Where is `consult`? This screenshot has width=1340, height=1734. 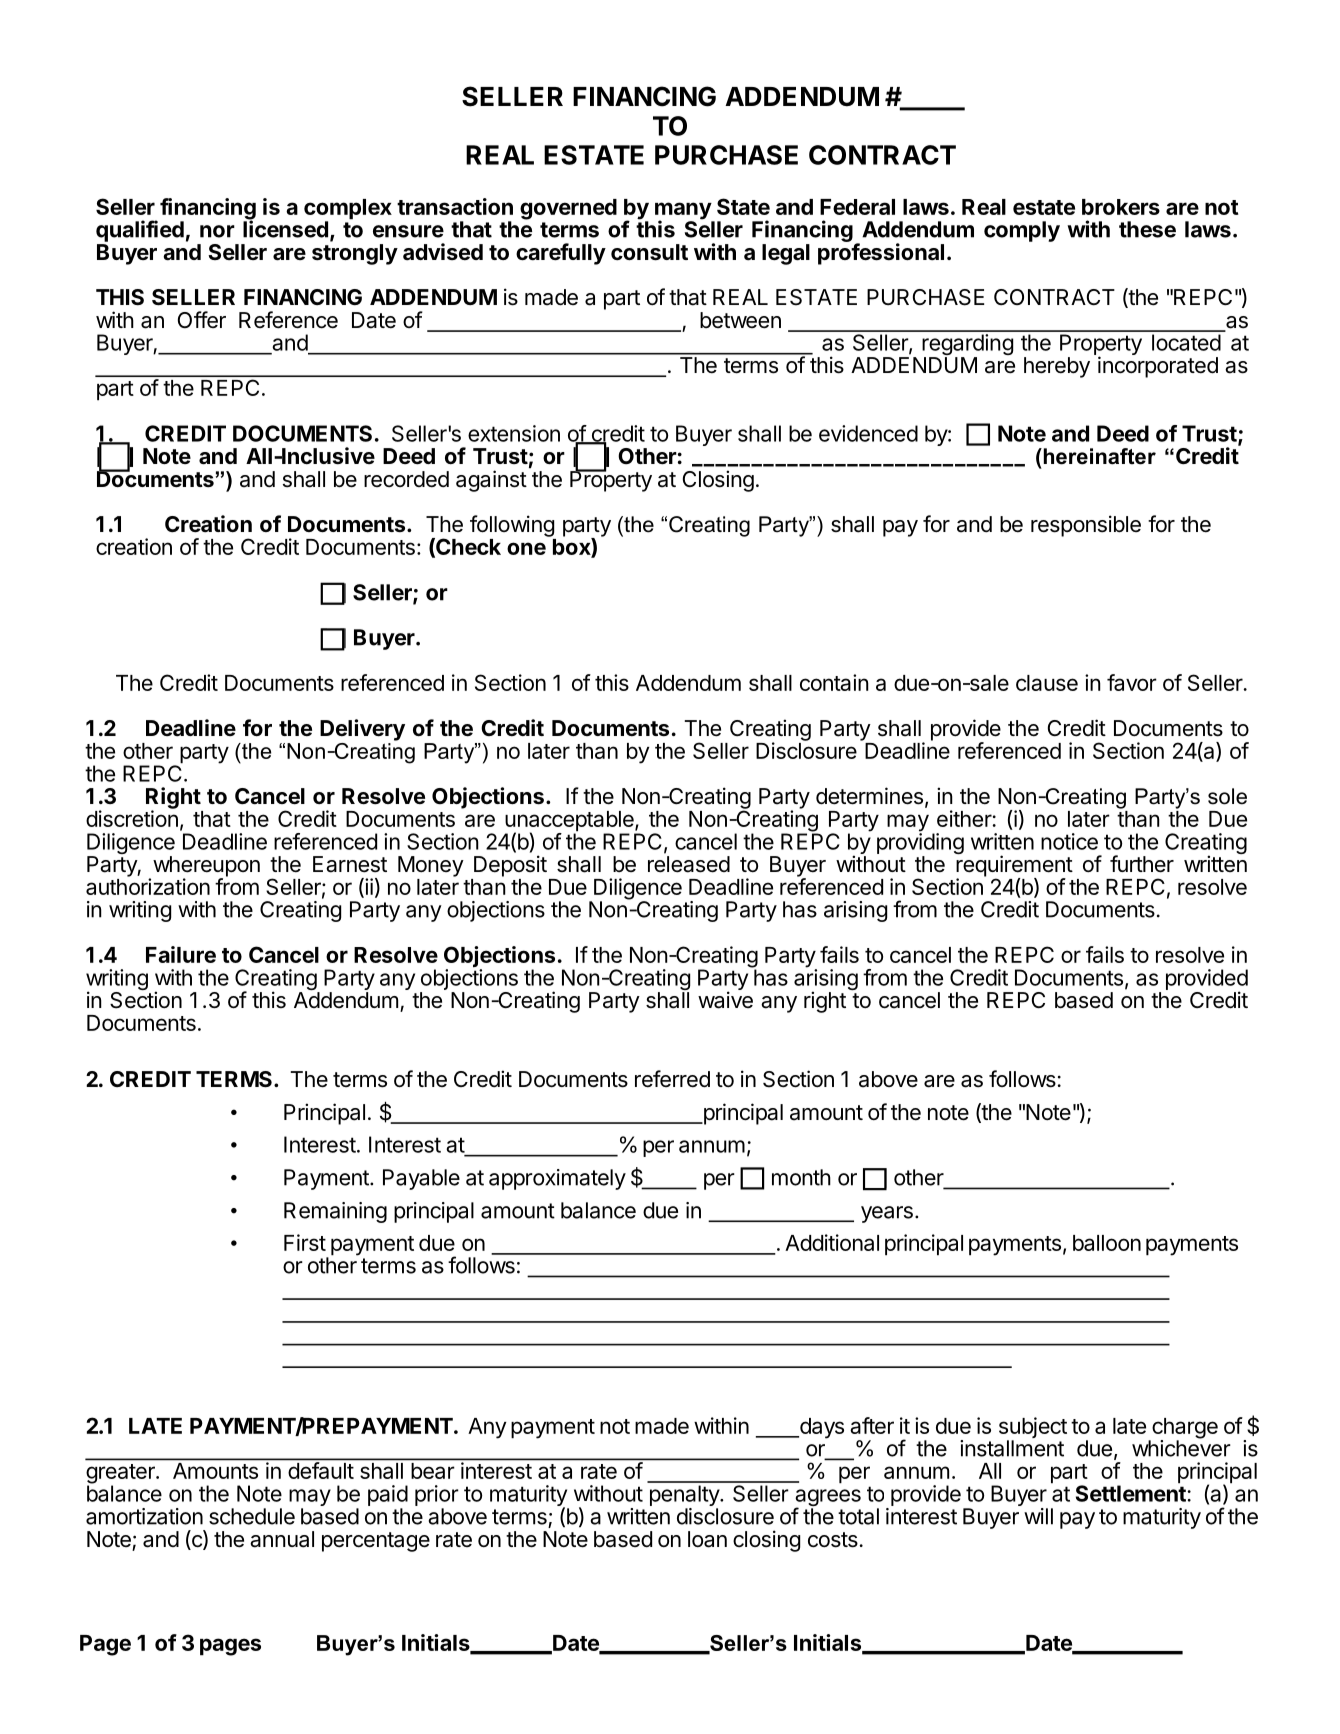 consult is located at coordinates (649, 252).
